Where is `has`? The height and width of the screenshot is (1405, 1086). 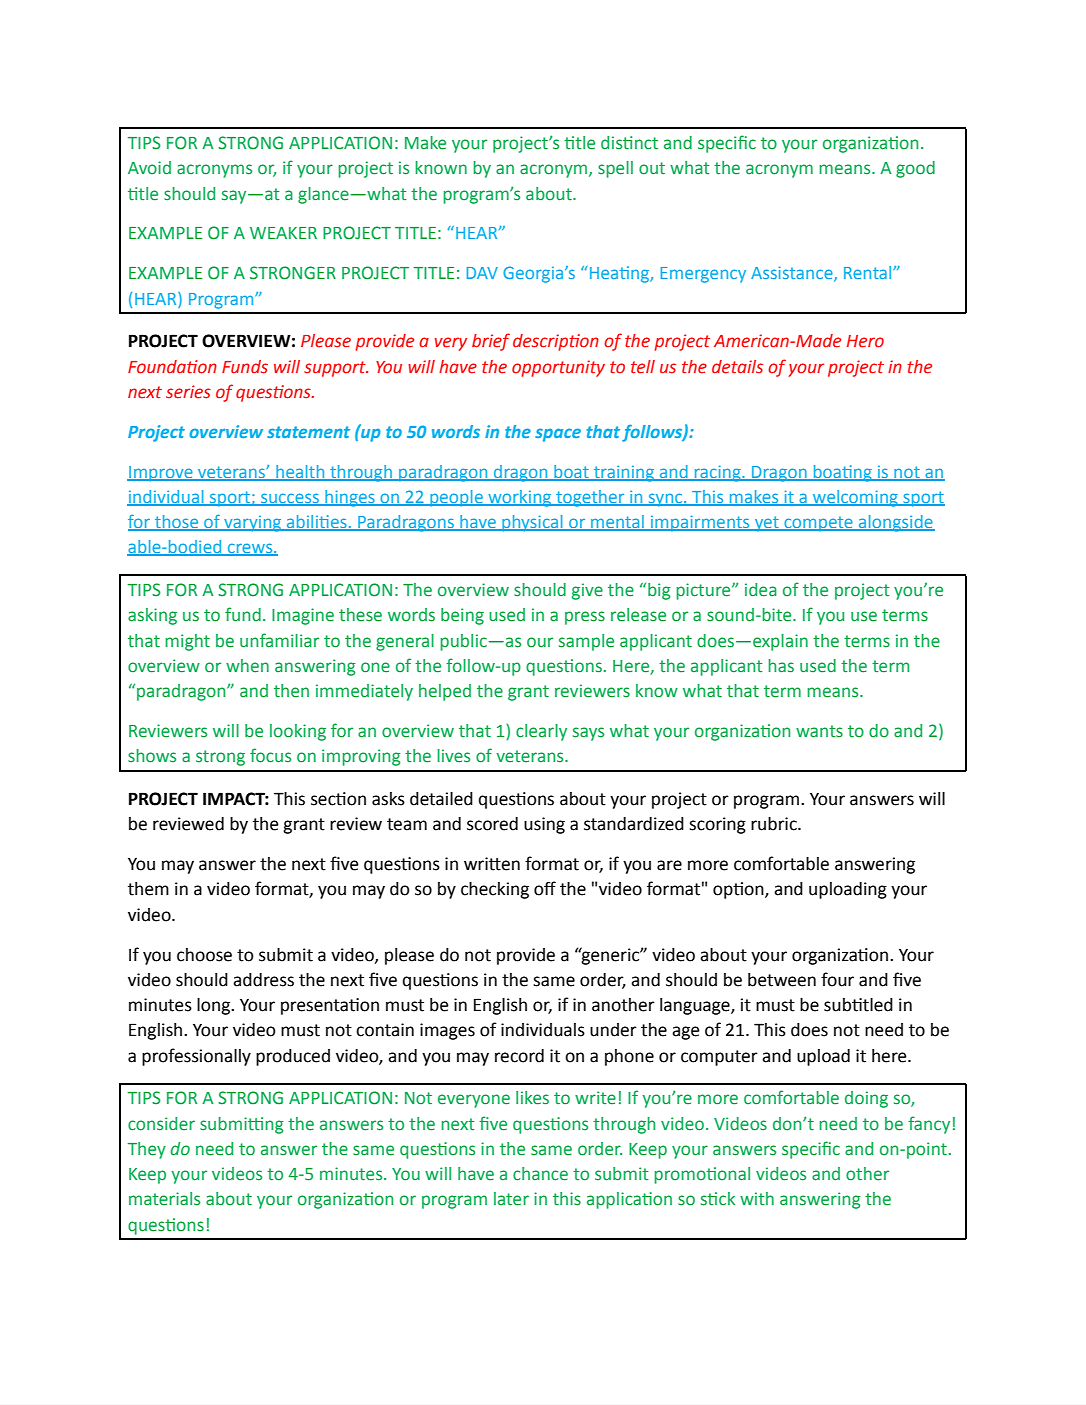
has is located at coordinates (781, 666).
